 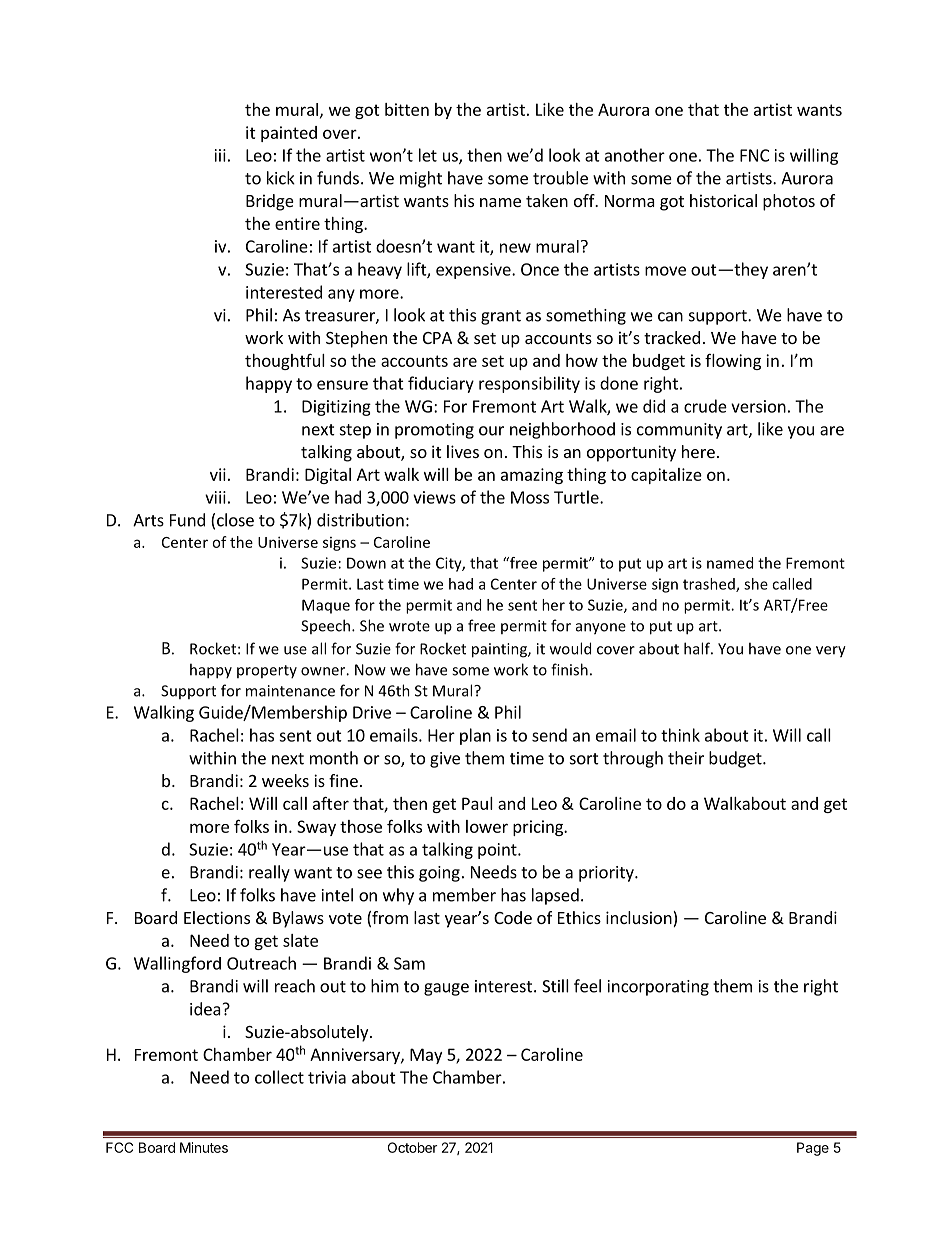 What do you see at coordinates (204, 1147) in the screenshot?
I see `Minutes` at bounding box center [204, 1147].
